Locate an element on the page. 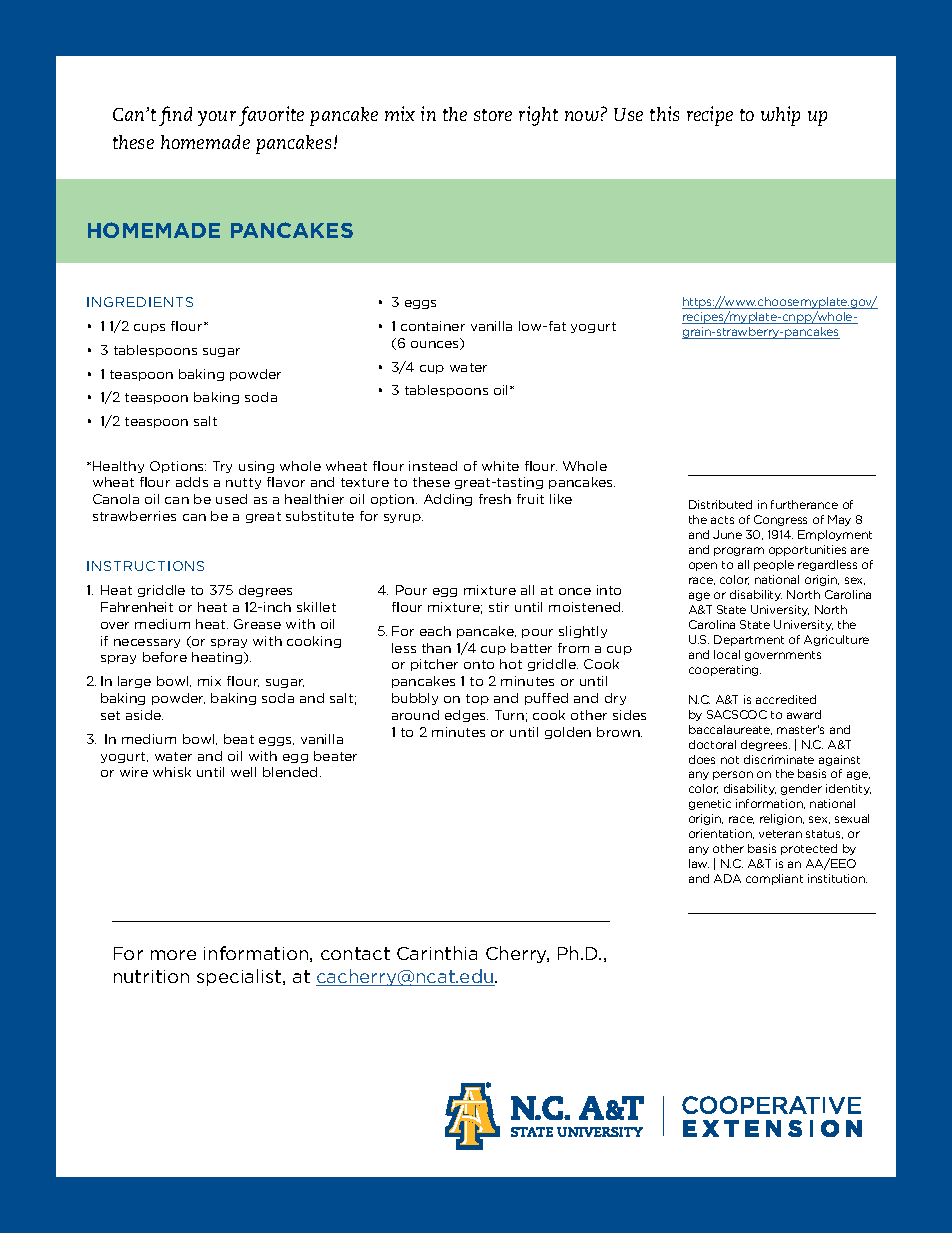 The image size is (952, 1233). discriminate is located at coordinates (779, 759).
